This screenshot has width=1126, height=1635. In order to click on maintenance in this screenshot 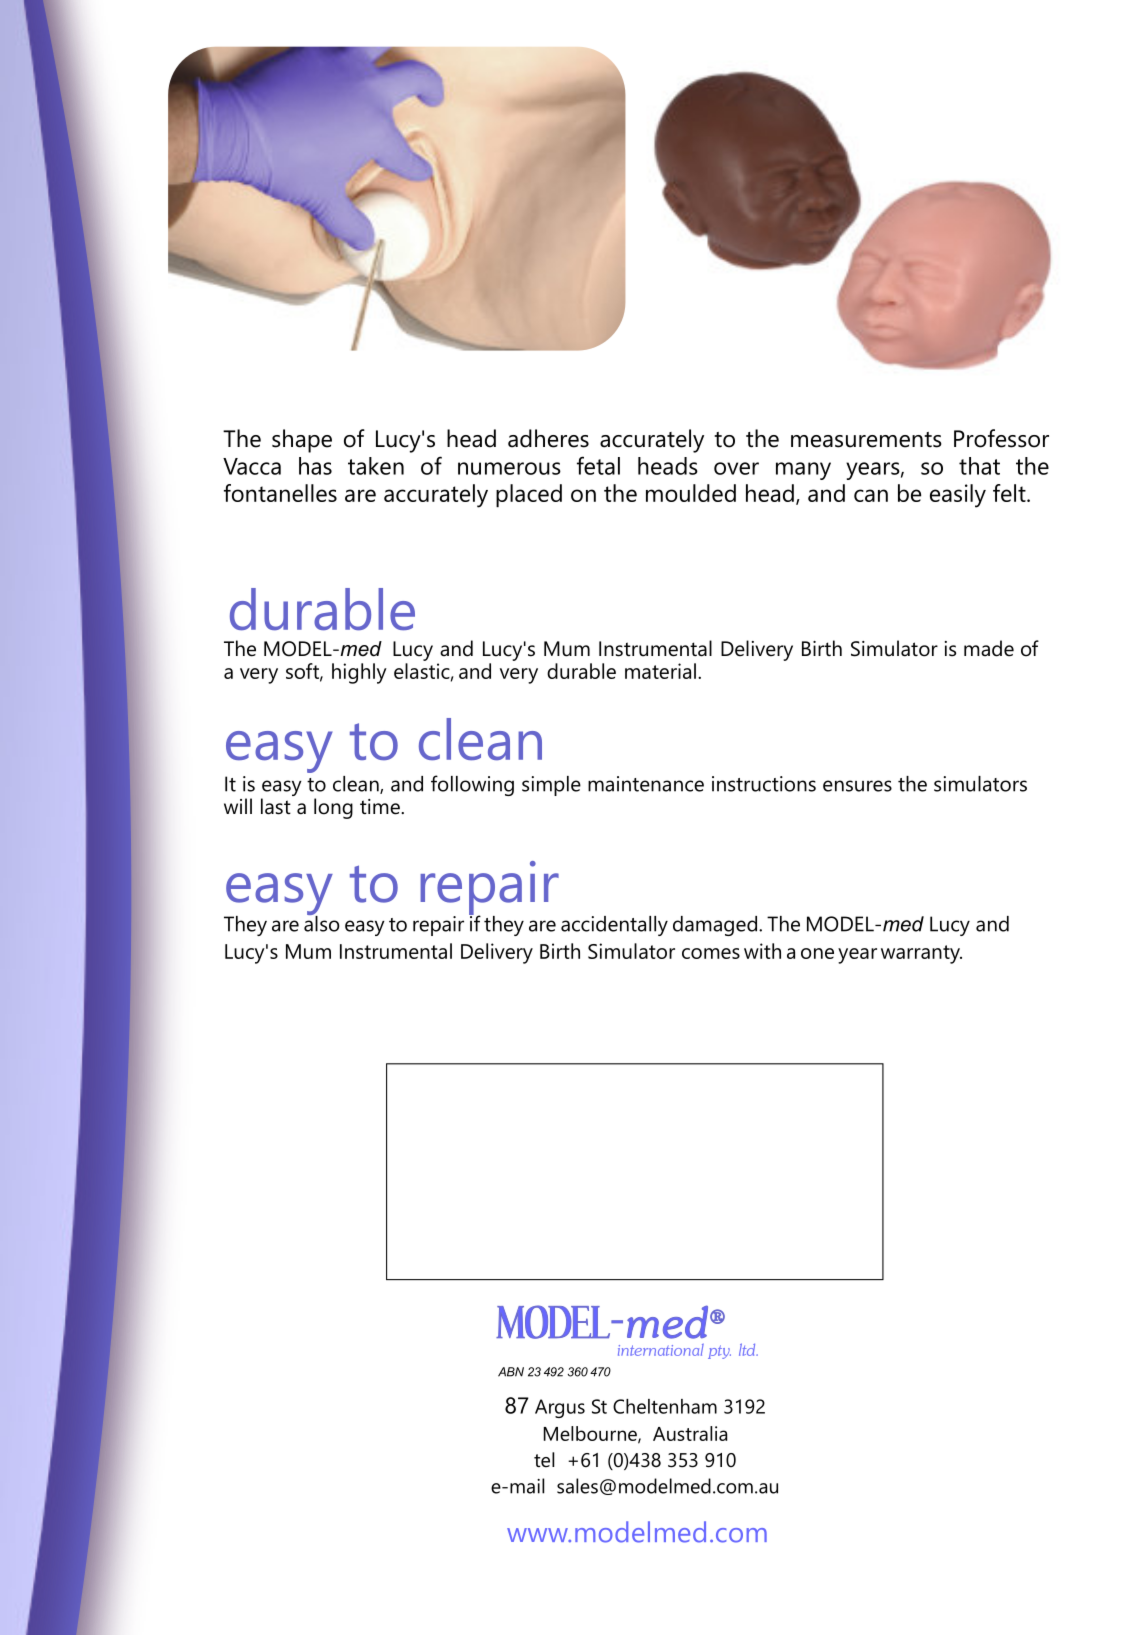, I will do `click(646, 784)`.
